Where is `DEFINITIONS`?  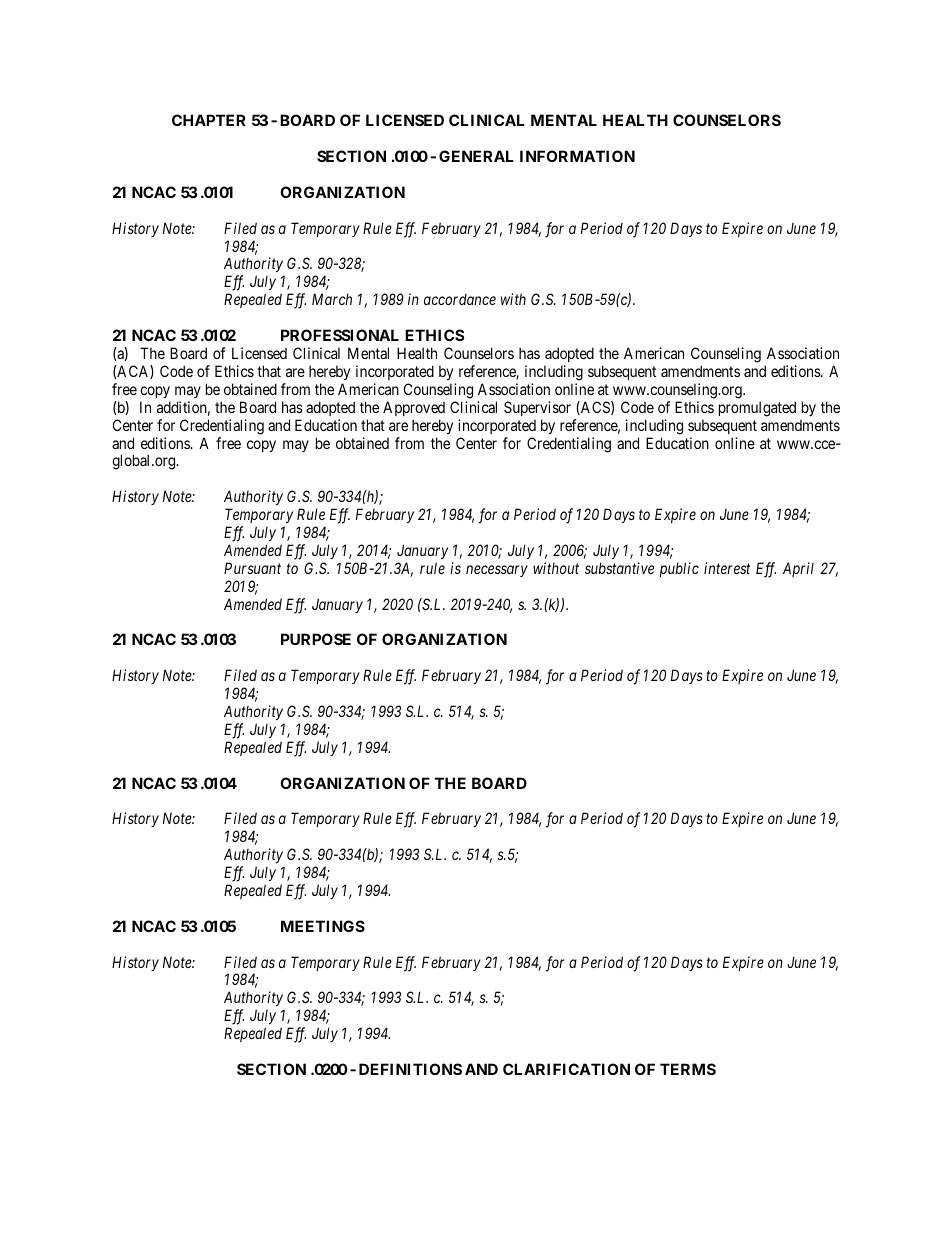 DEFINITIONS is located at coordinates (410, 1069).
